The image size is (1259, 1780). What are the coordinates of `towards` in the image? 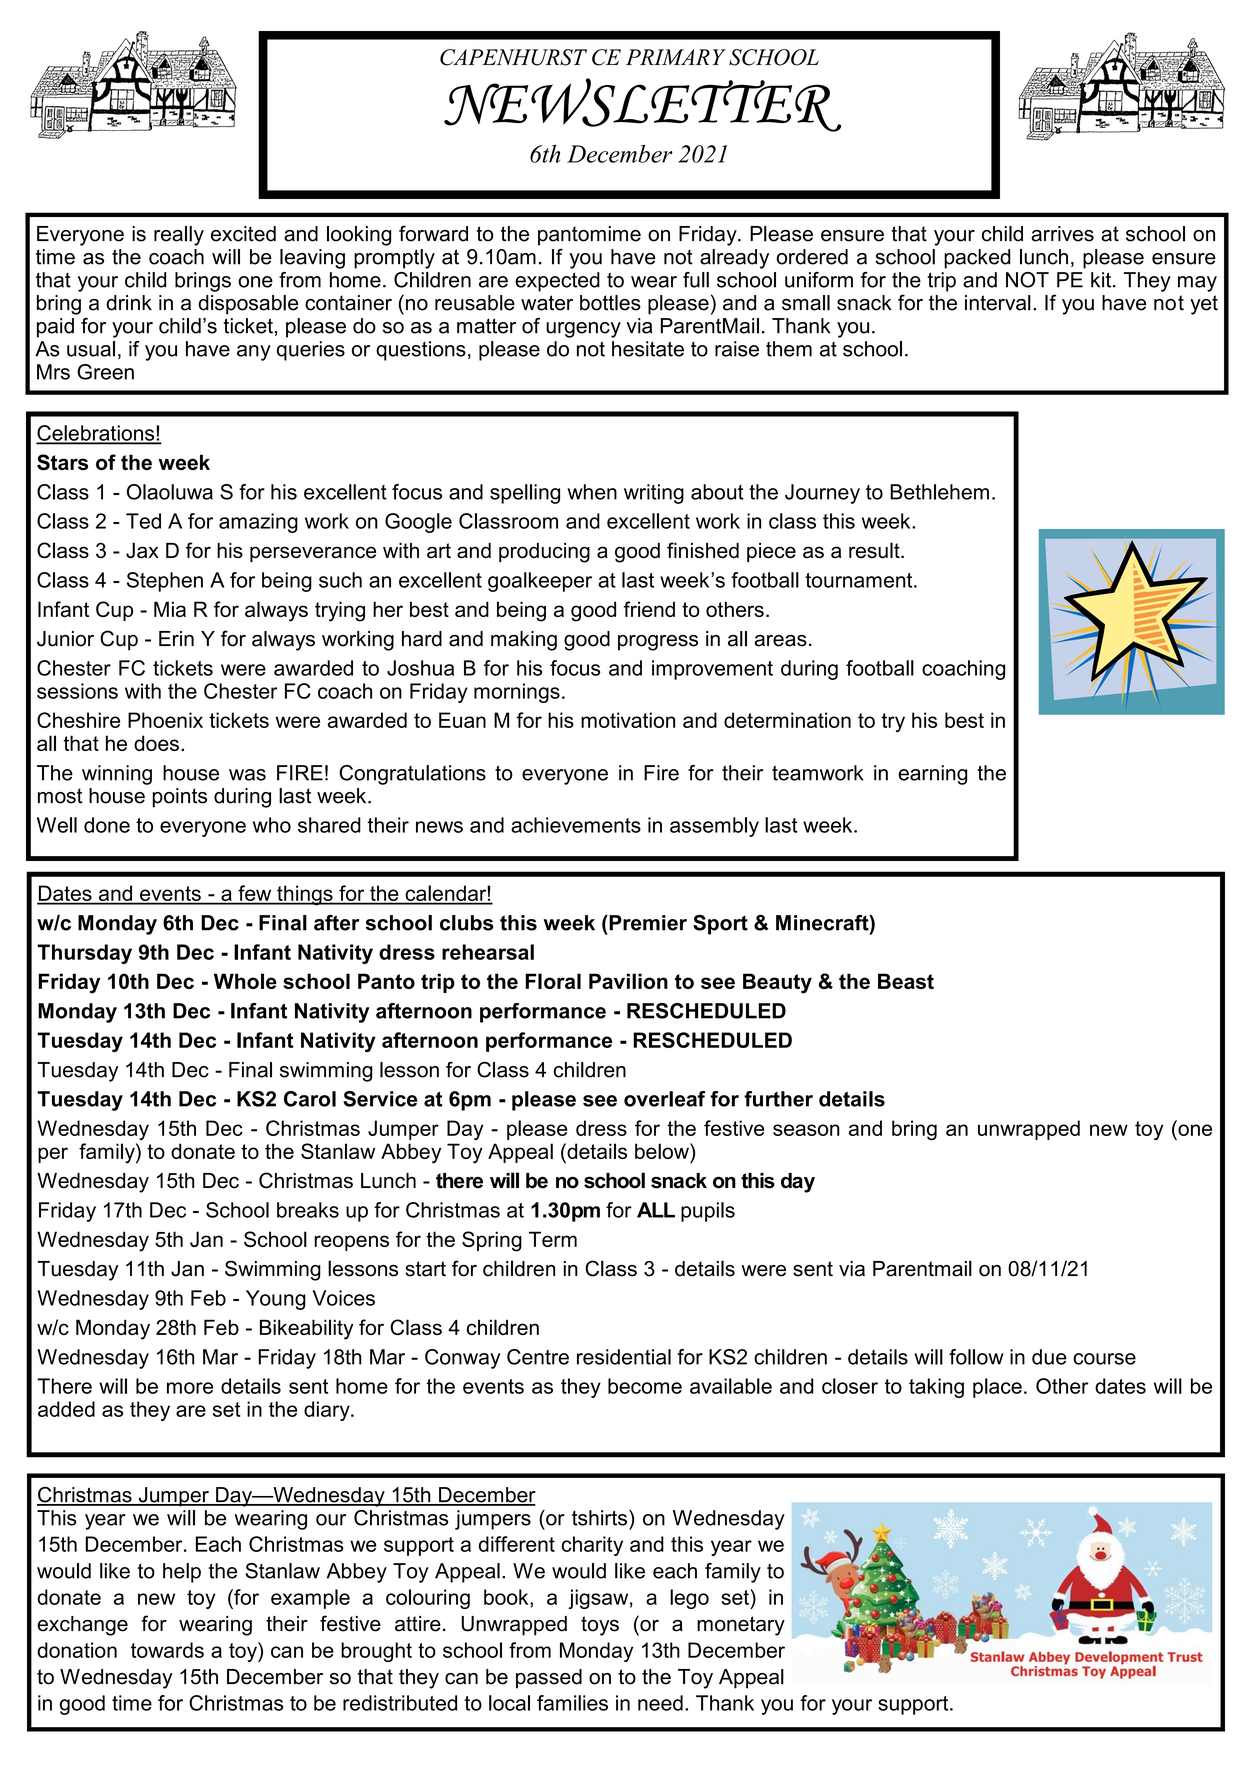 It's located at (167, 1650).
